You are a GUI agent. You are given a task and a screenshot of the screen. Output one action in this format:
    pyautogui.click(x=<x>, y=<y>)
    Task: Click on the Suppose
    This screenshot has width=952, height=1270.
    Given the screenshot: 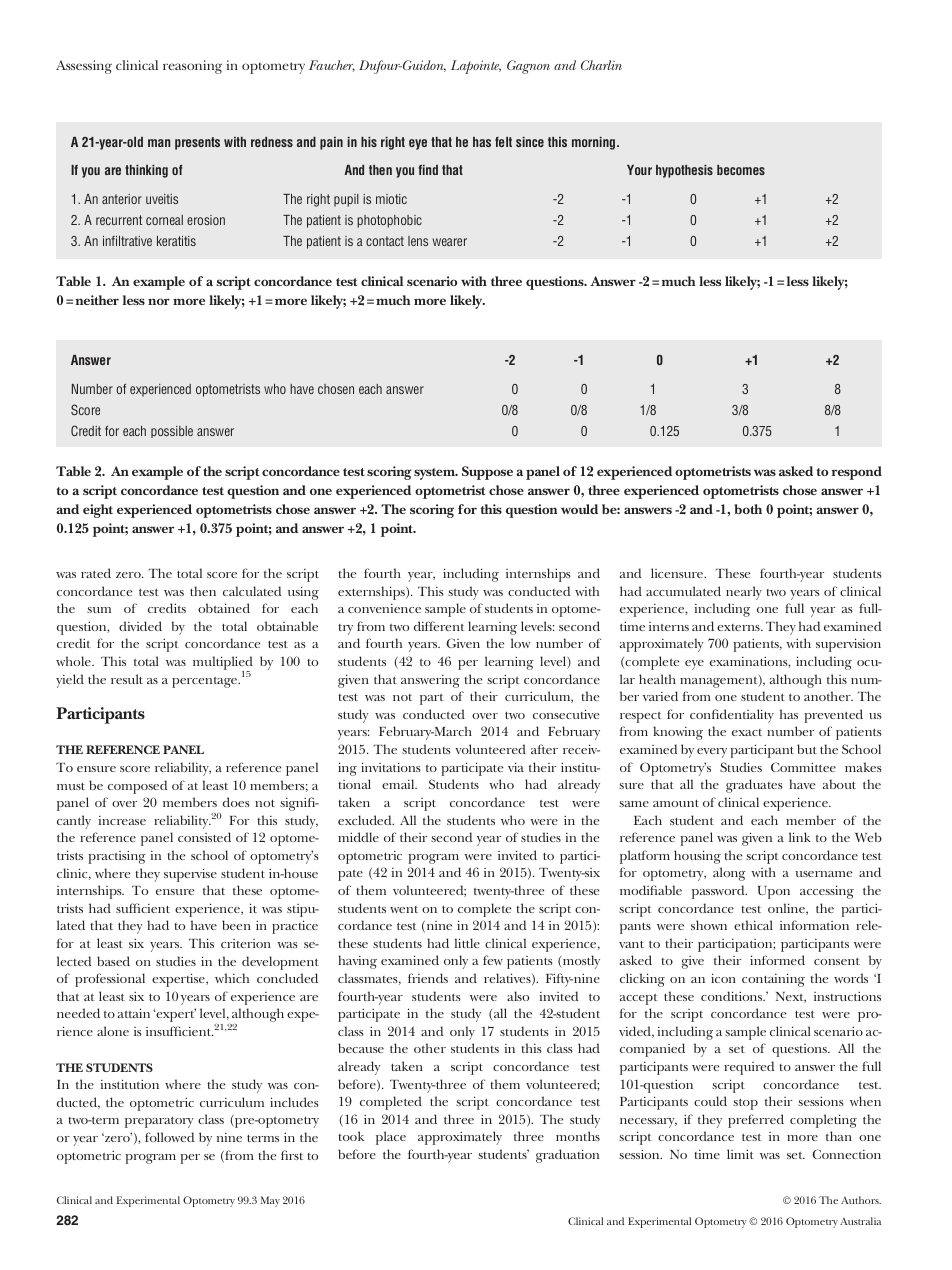 What is the action you would take?
    pyautogui.click(x=487, y=473)
